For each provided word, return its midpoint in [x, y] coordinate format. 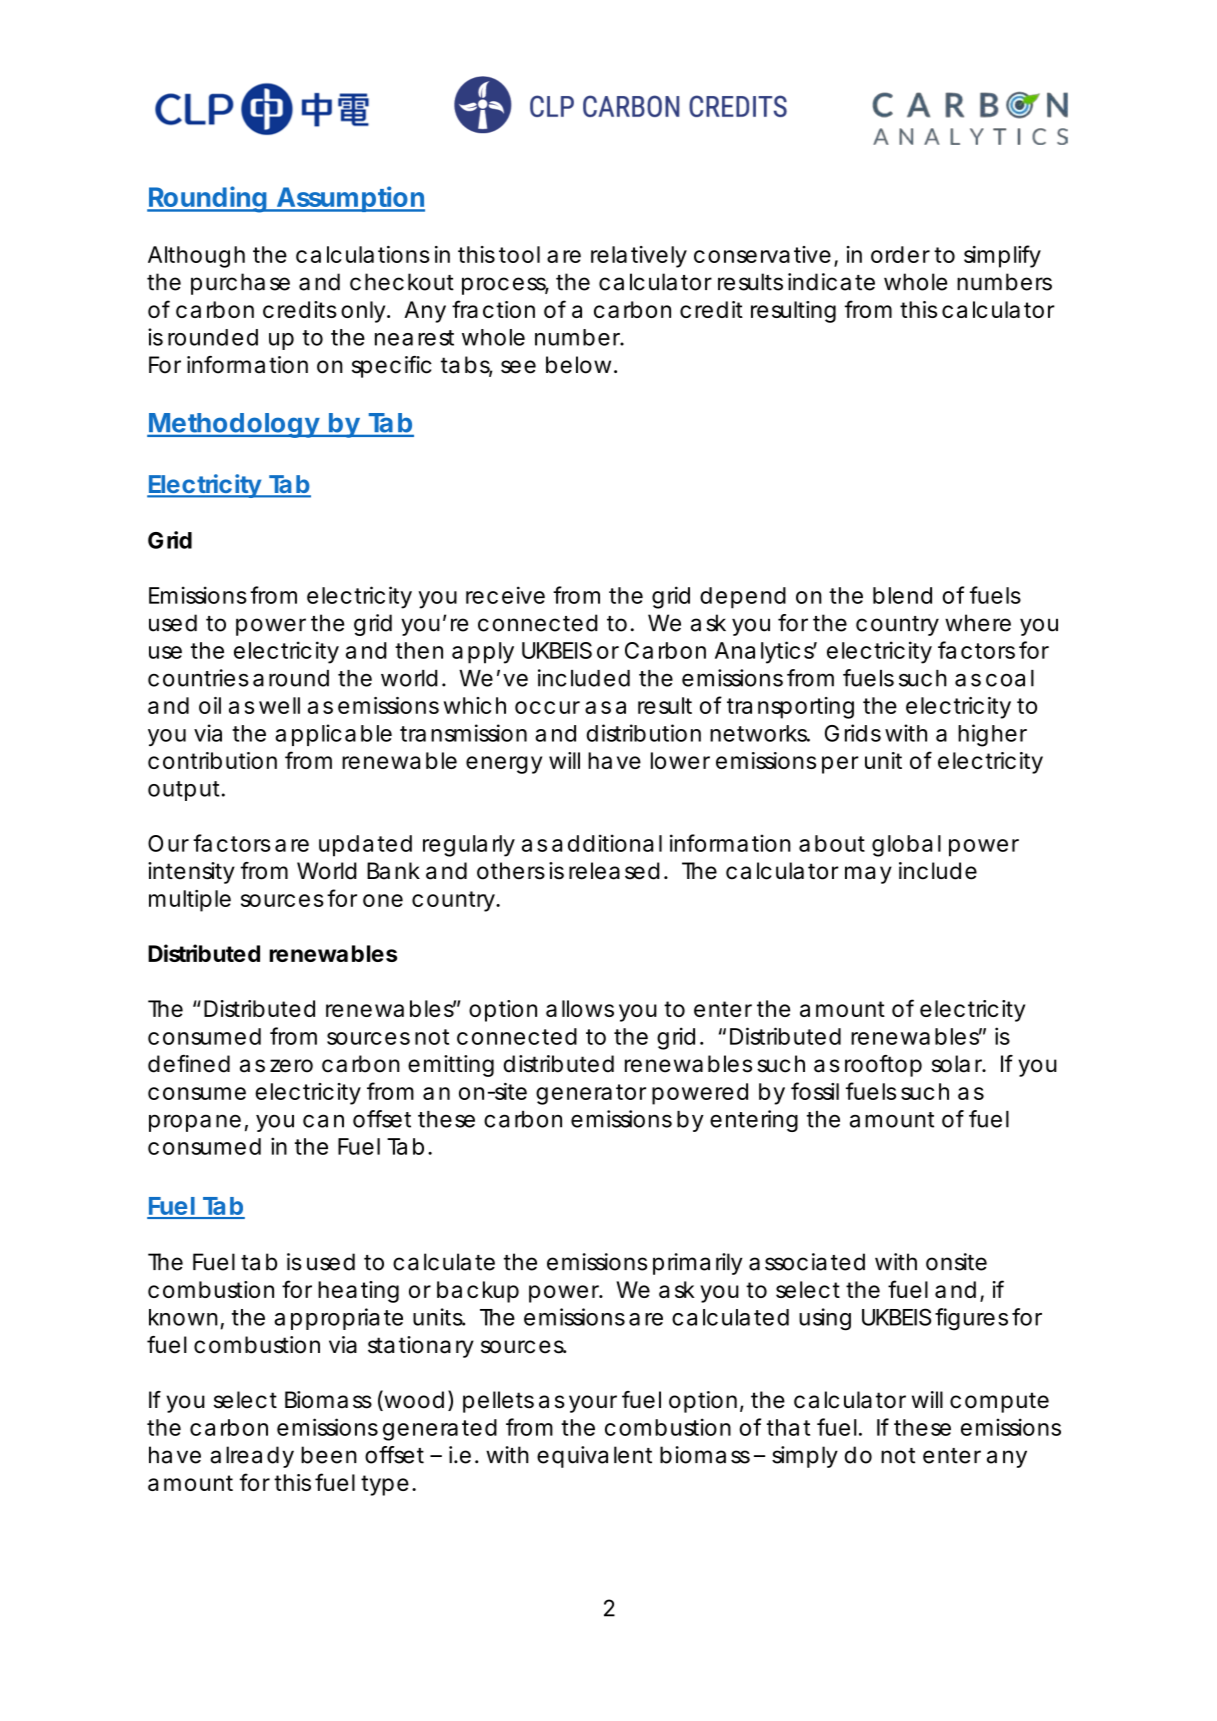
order [900, 254]
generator [591, 1094]
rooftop [883, 1066]
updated [365, 846]
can [323, 1121]
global [906, 846]
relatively [639, 257]
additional [607, 843]
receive [505, 595]
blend [902, 595]
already [252, 1457]
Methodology [233, 425]
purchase [240, 284]
